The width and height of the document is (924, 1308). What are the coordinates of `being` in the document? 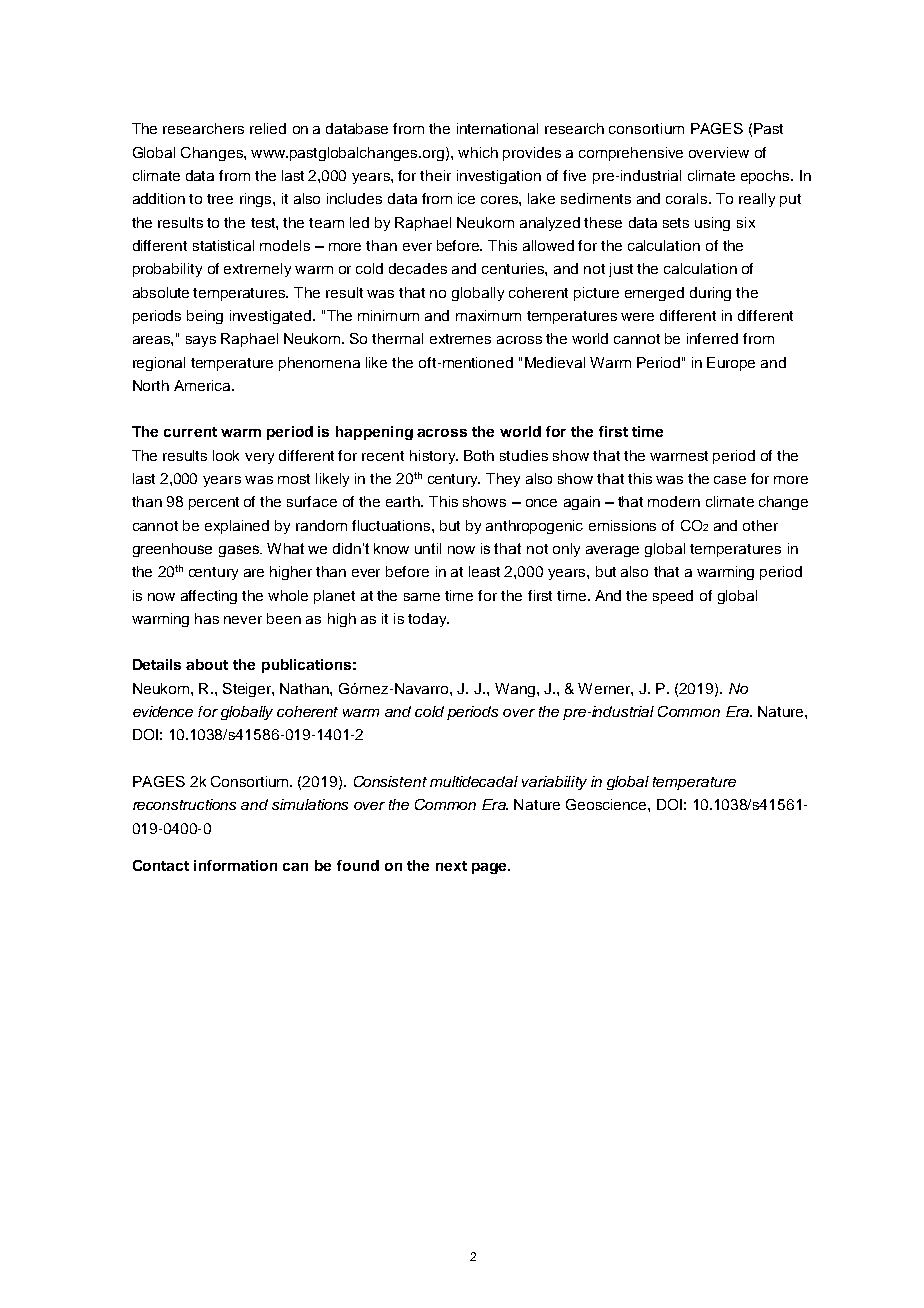 It's located at (205, 317).
